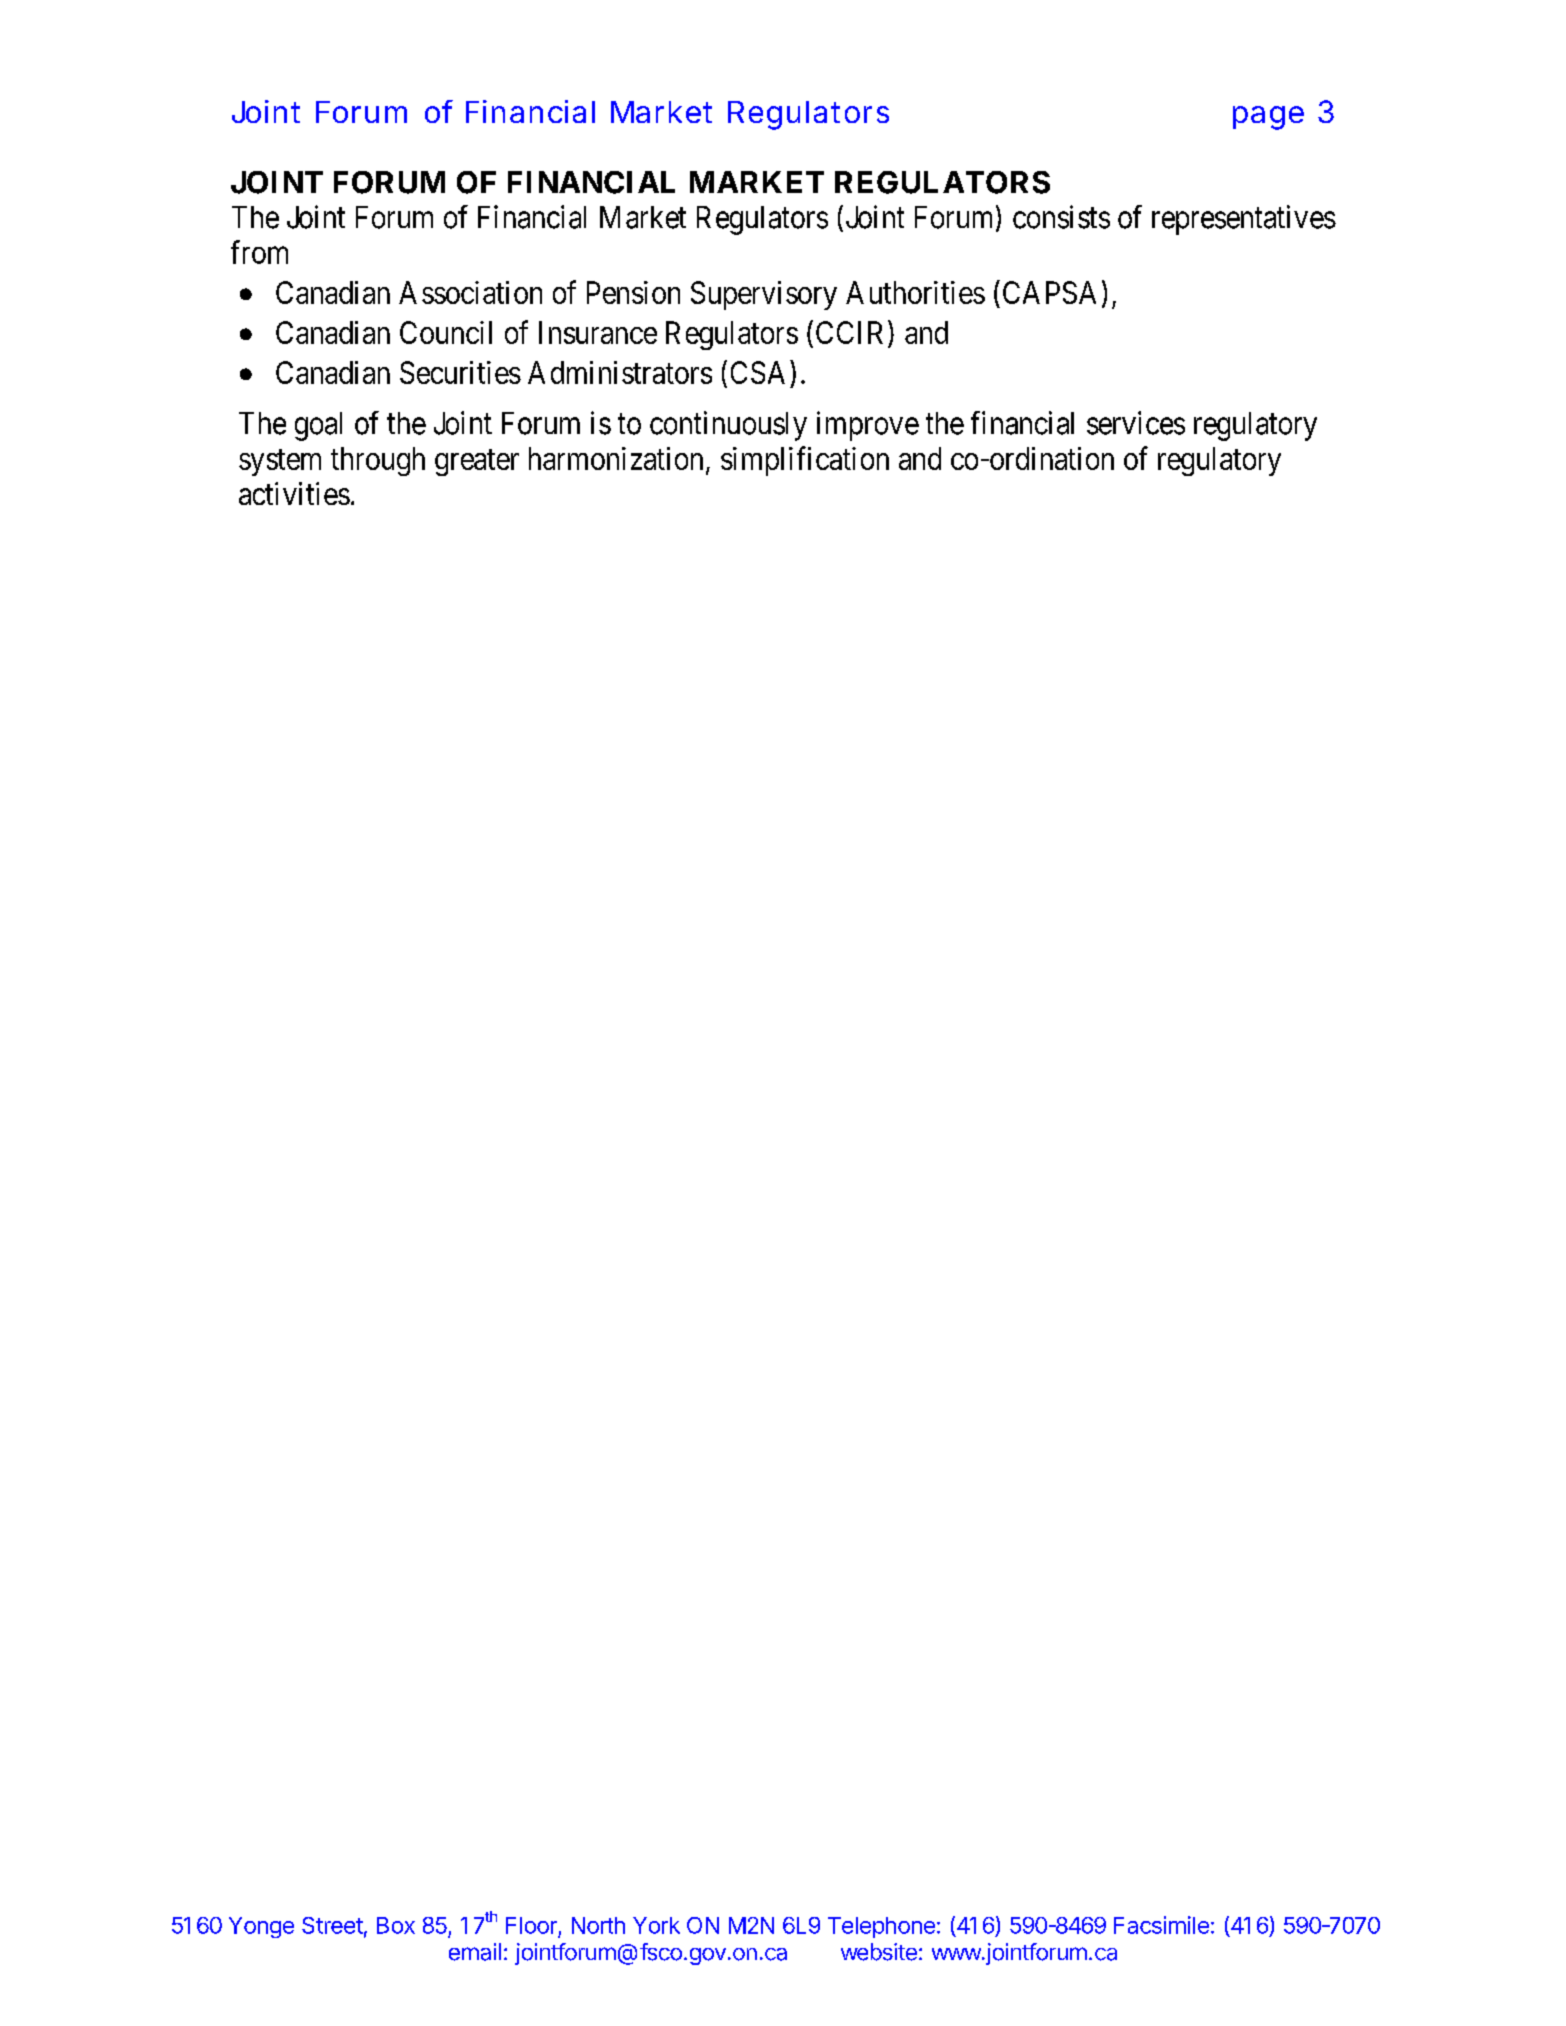  What do you see at coordinates (879, 1952) in the page?
I see `website` at bounding box center [879, 1952].
